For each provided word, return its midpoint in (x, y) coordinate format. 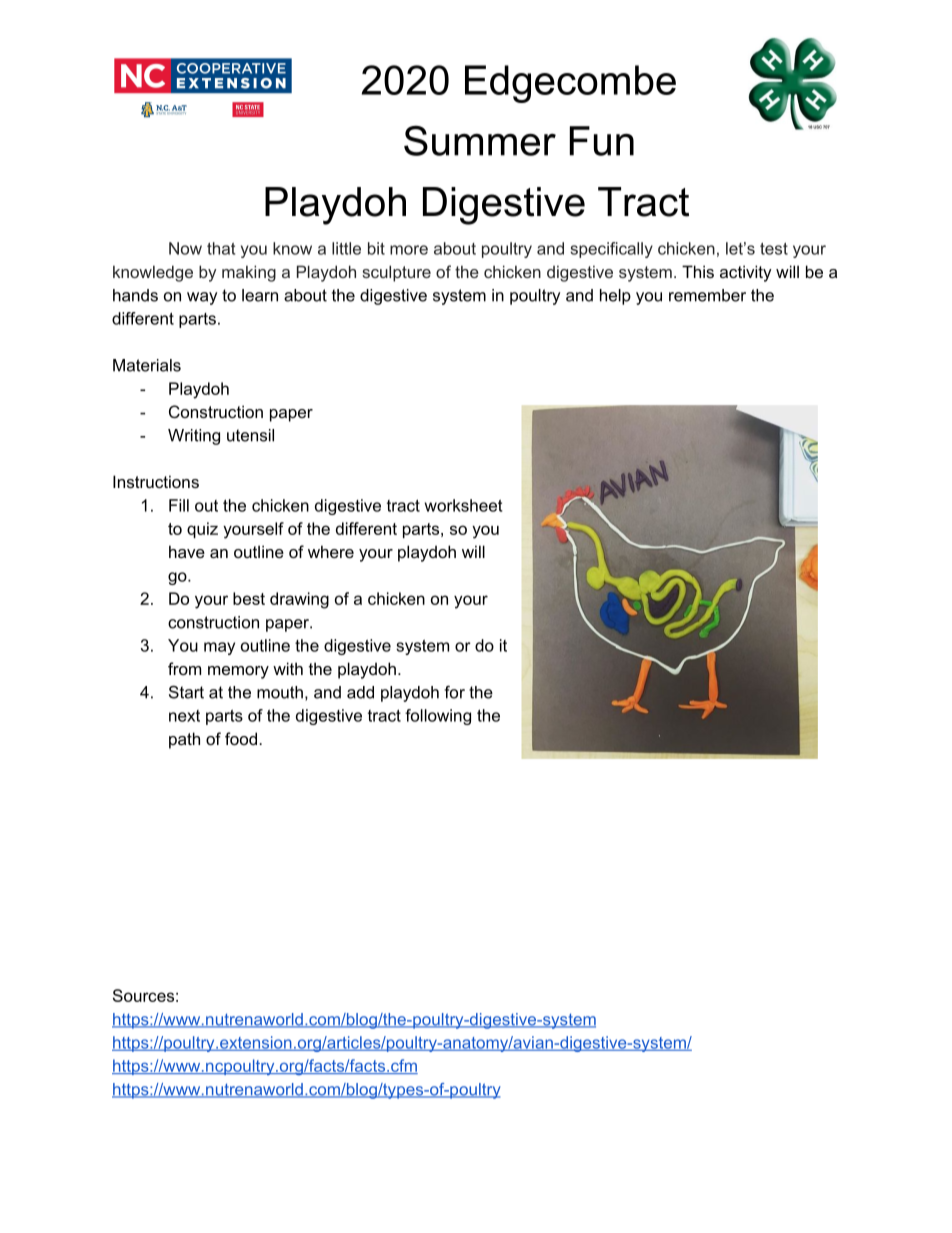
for (454, 692)
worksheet (463, 505)
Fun (602, 141)
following (438, 717)
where (331, 551)
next (184, 716)
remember (707, 295)
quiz (202, 530)
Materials (147, 365)
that (221, 248)
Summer (480, 140)
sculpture (396, 273)
